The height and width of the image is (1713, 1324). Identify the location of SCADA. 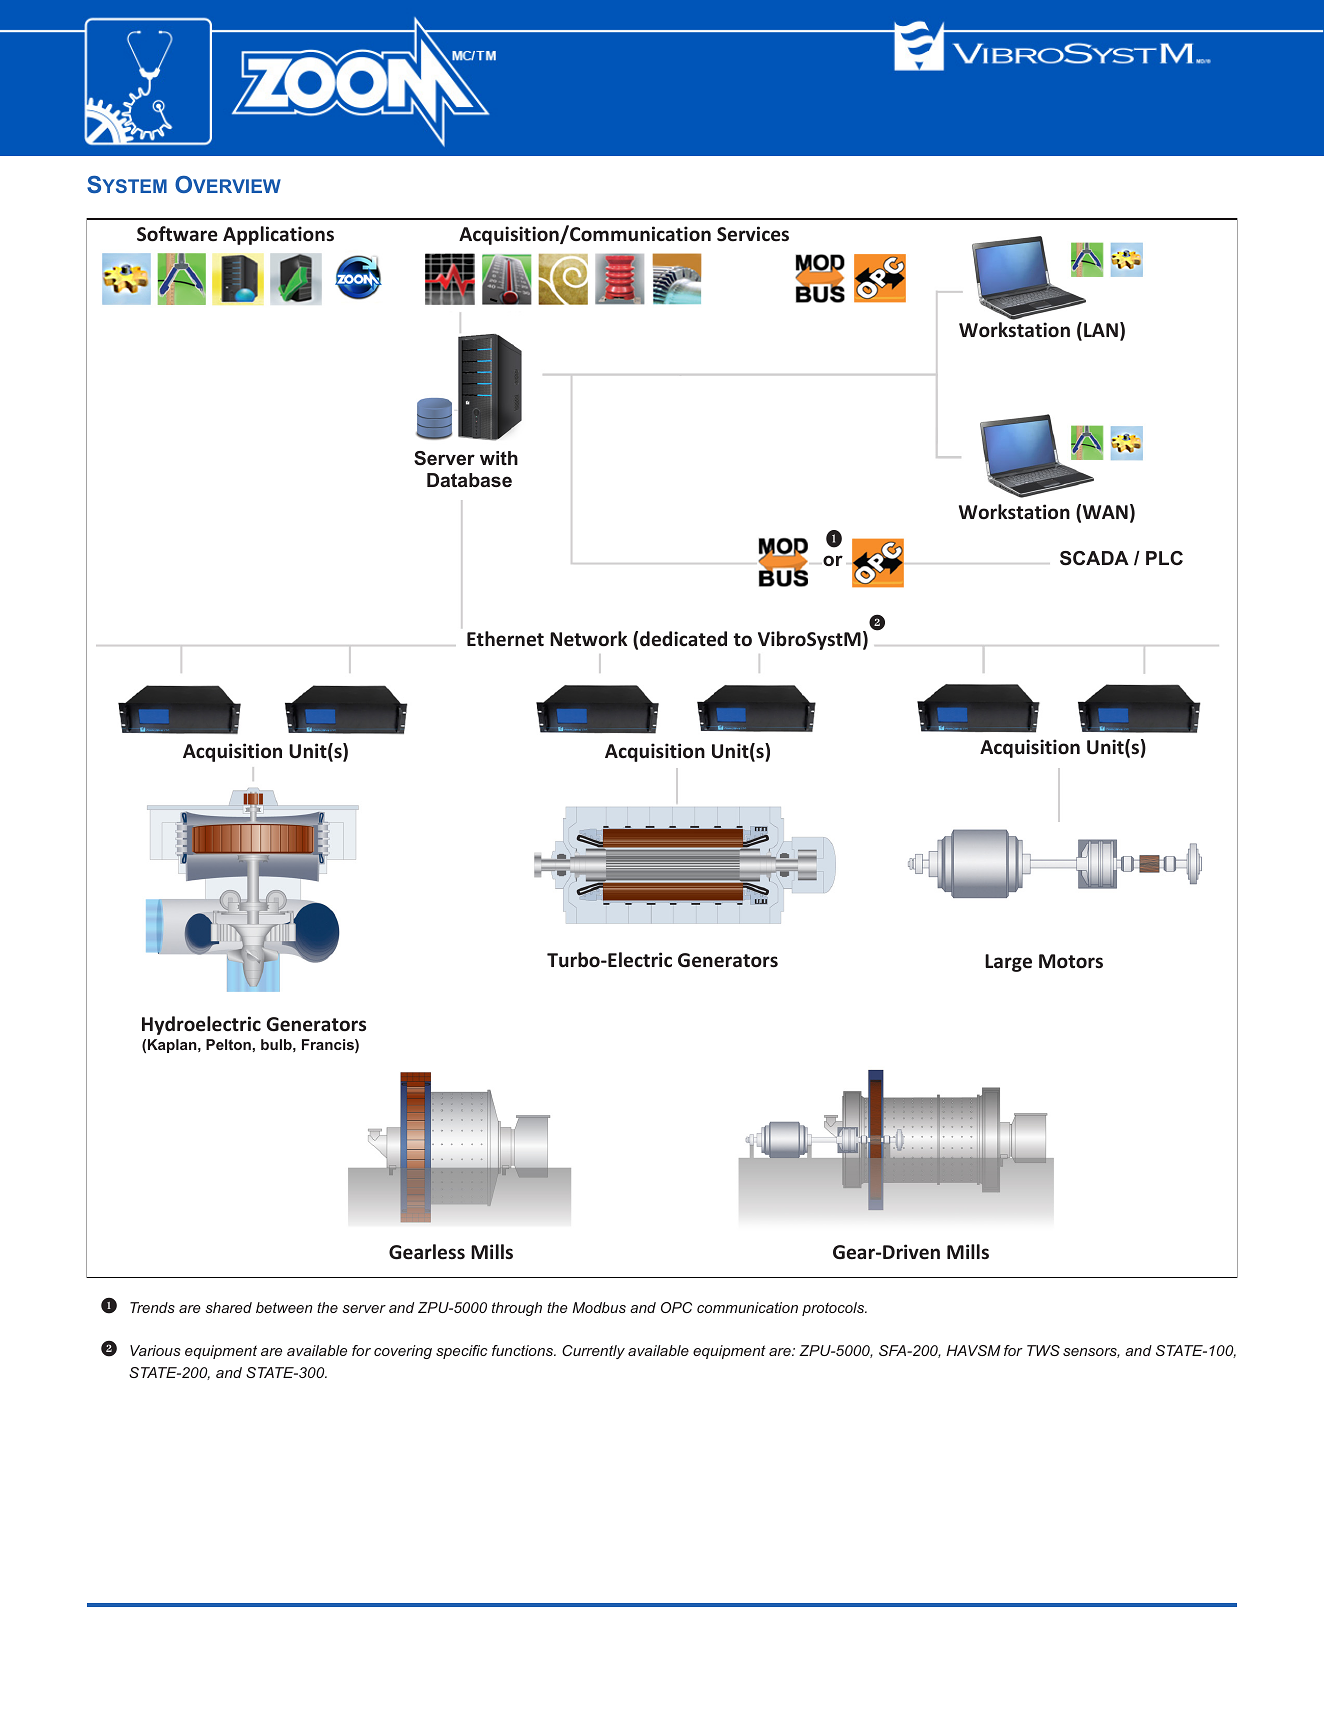
(1094, 558).
